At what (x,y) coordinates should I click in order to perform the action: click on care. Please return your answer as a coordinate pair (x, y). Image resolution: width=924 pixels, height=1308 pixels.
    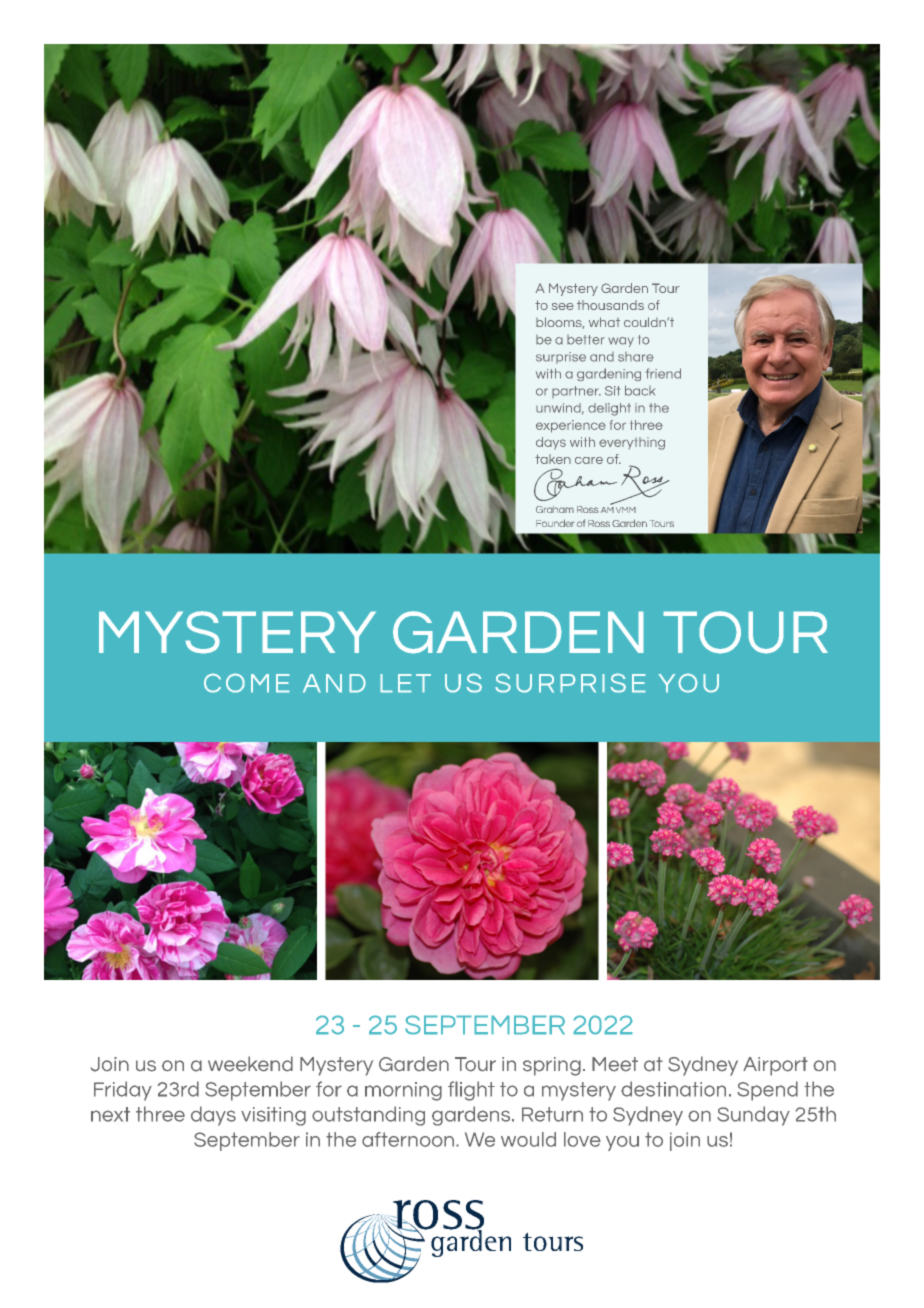
    Looking at the image, I should click on (589, 460).
